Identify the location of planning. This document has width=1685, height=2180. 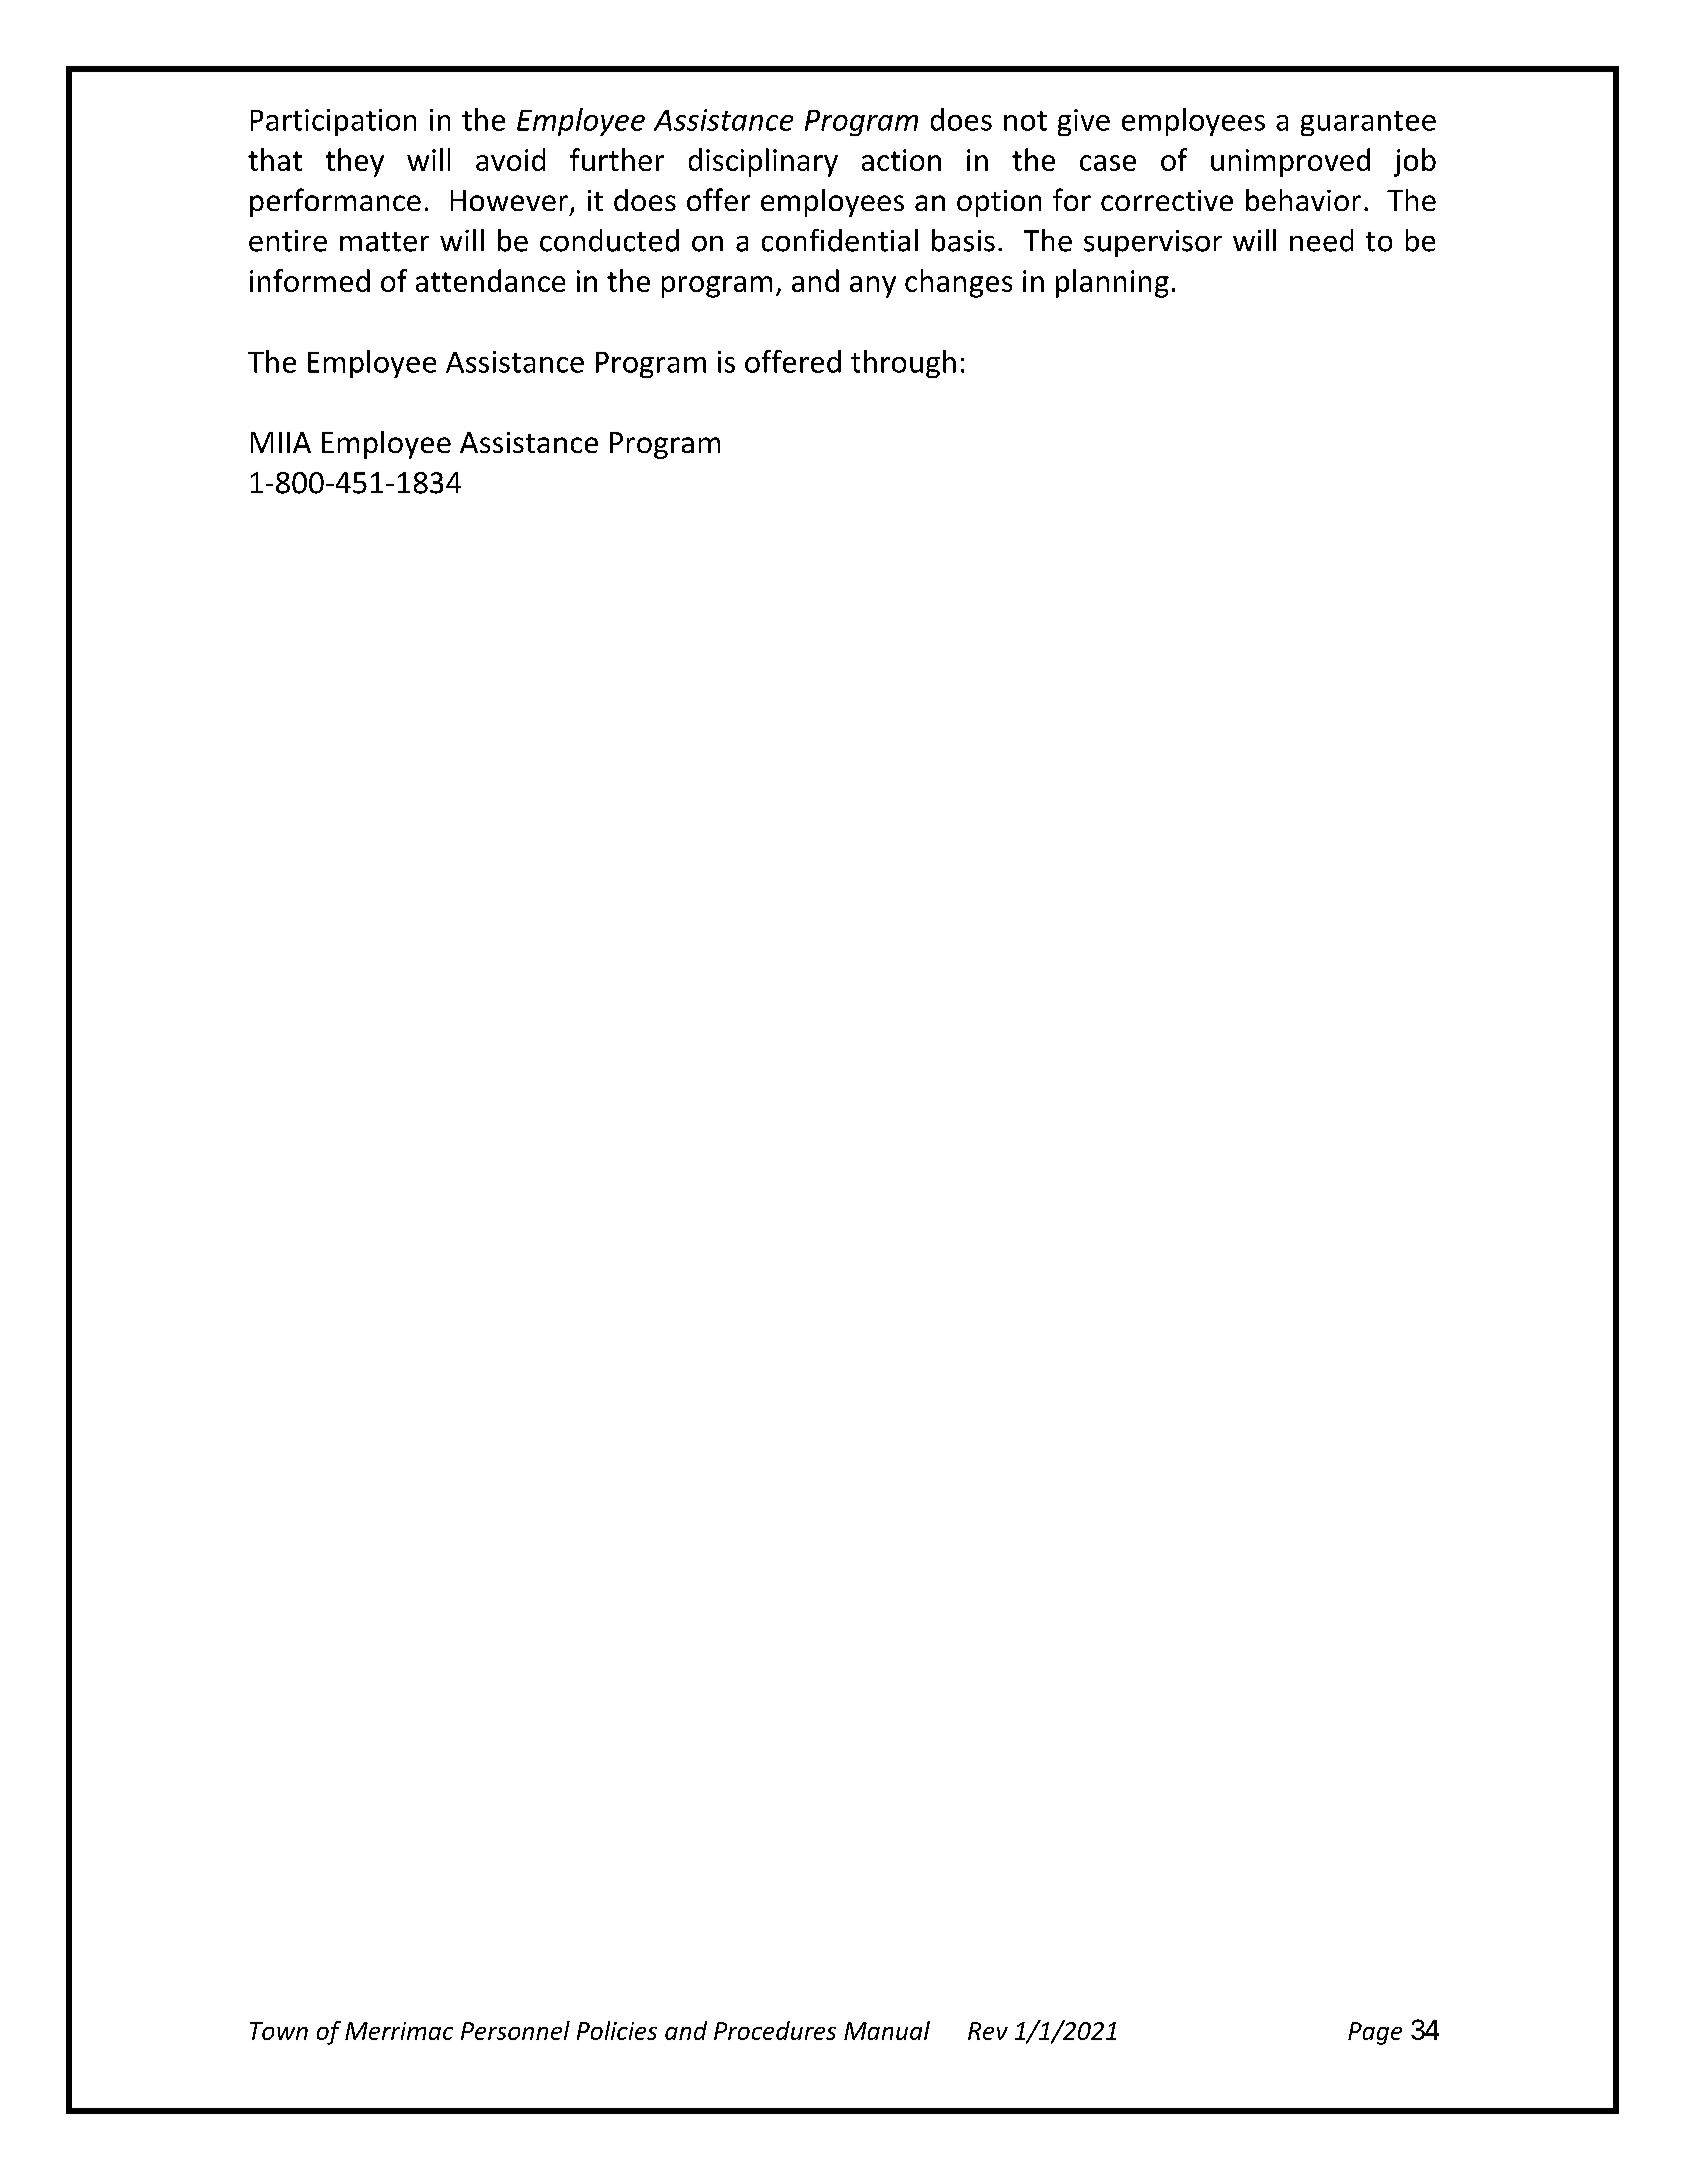
(1112, 283).
